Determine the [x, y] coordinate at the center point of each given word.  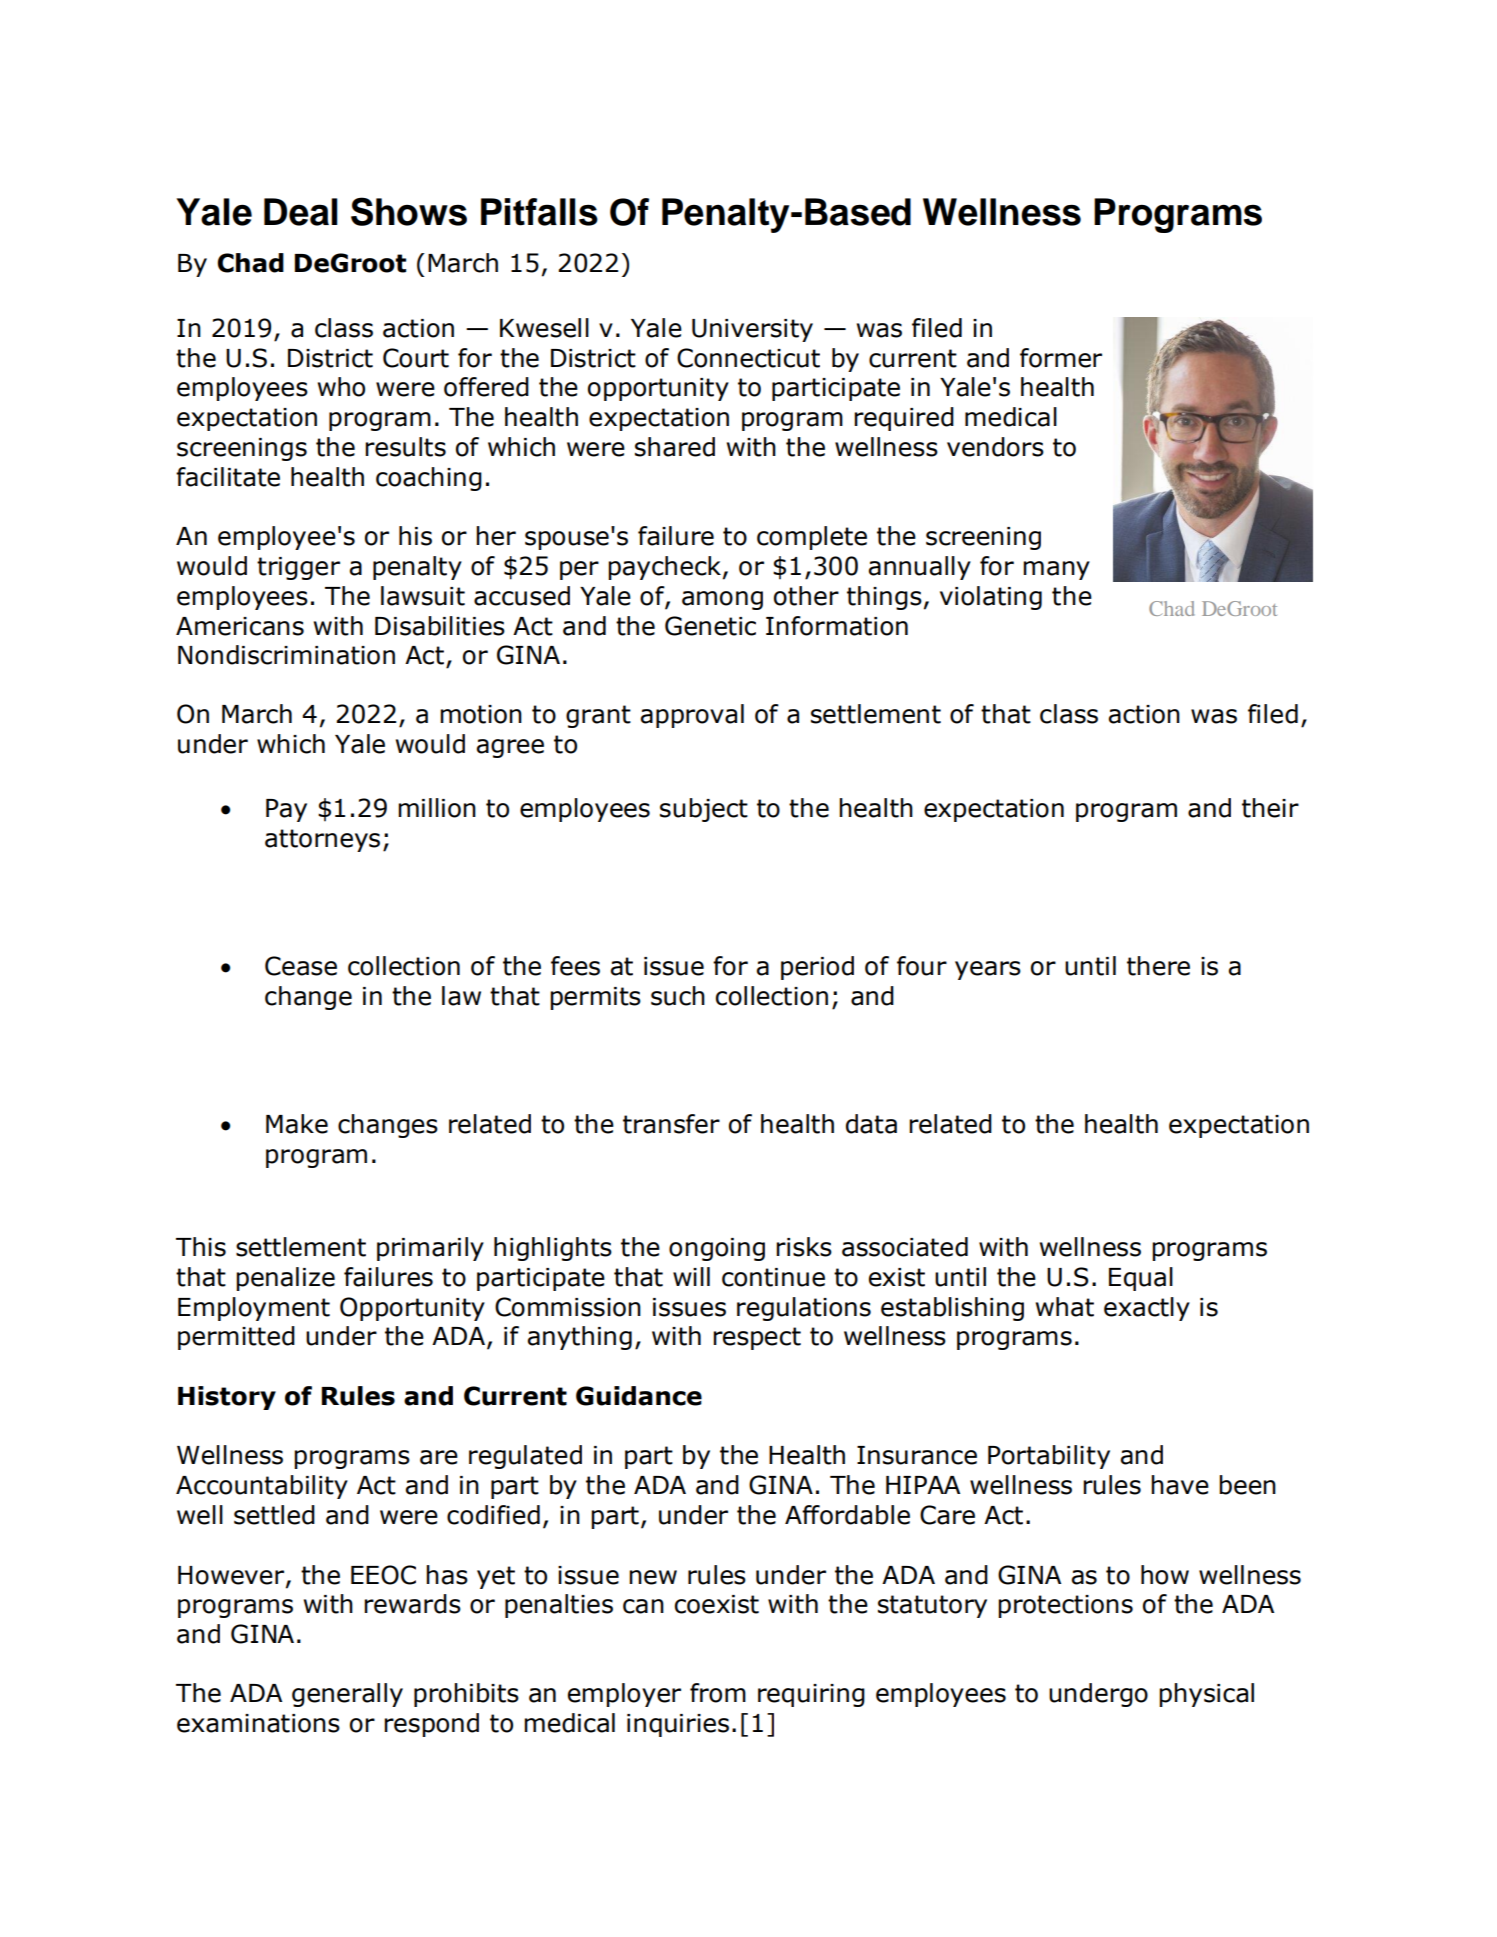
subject [704, 810]
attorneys [322, 840]
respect [757, 1338]
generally [347, 1695]
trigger [298, 568]
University [752, 330]
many [1056, 570]
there [1158, 966]
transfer [671, 1124]
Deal [300, 212]
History [227, 1398]
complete [812, 538]
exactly [1147, 1309]
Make [297, 1124]
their [1270, 808]
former [1061, 358]
